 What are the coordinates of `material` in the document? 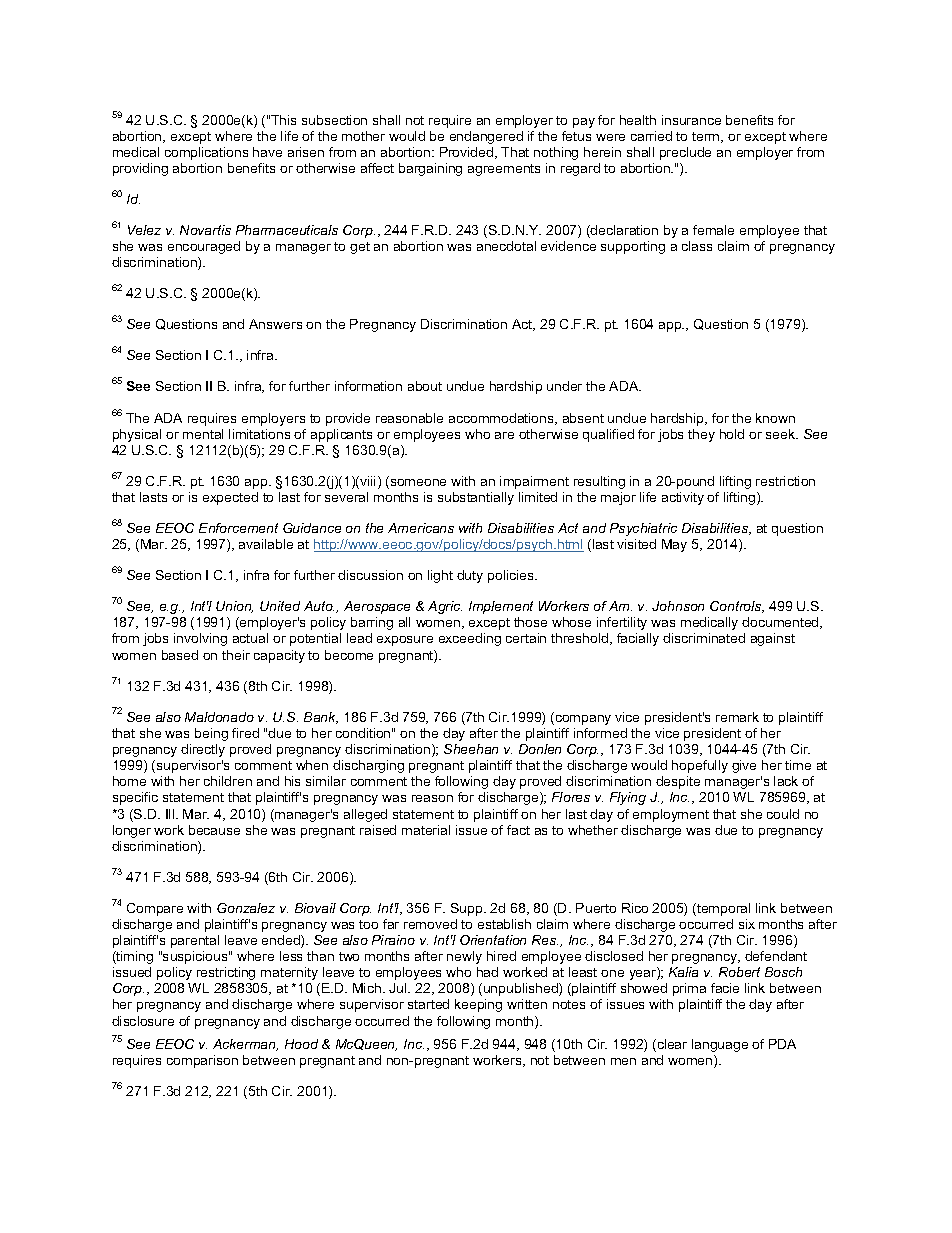 It's located at (426, 830).
